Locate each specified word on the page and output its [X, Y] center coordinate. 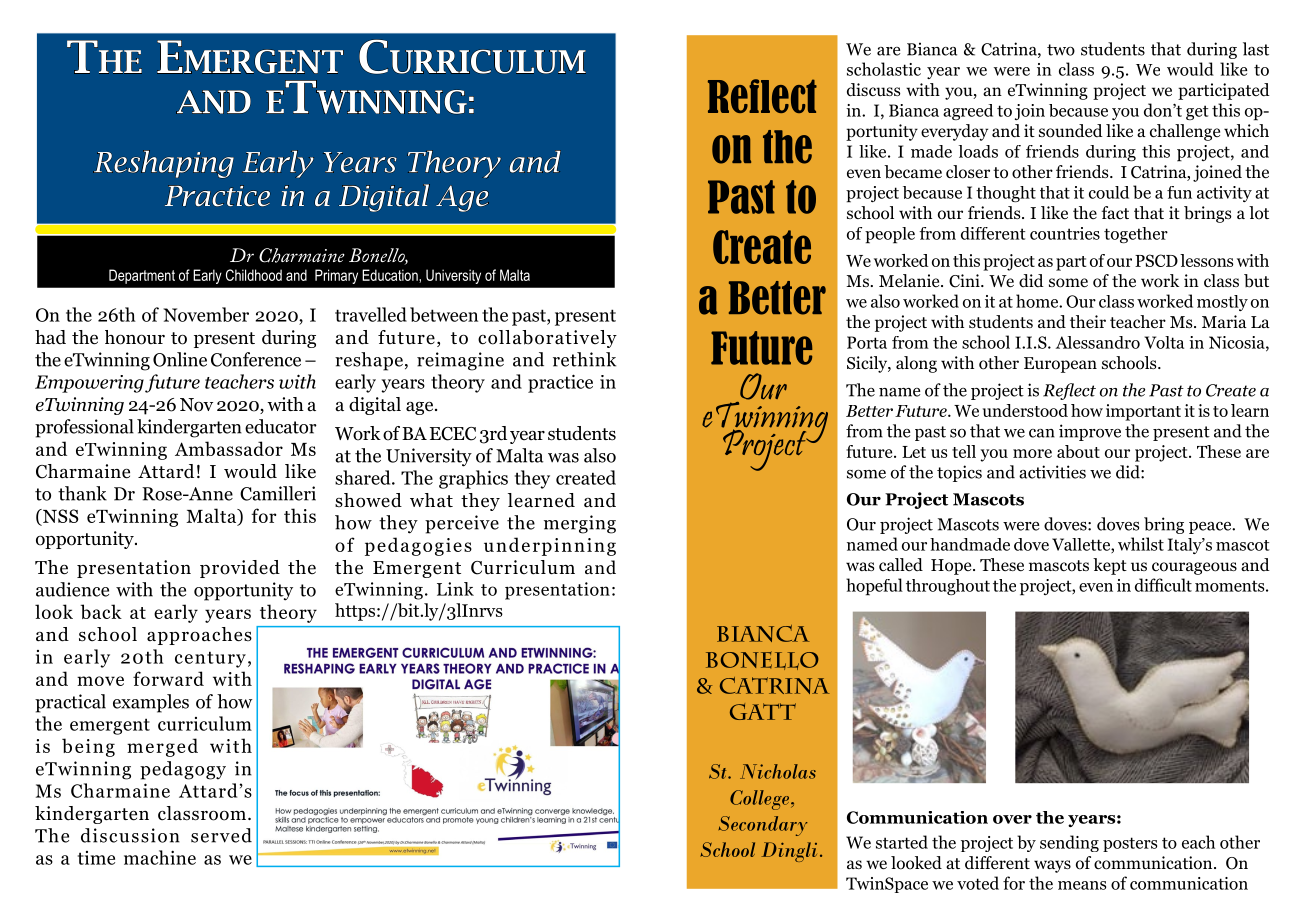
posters [1130, 844]
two [1061, 50]
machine [160, 857]
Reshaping [163, 164]
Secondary [763, 826]
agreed [968, 112]
